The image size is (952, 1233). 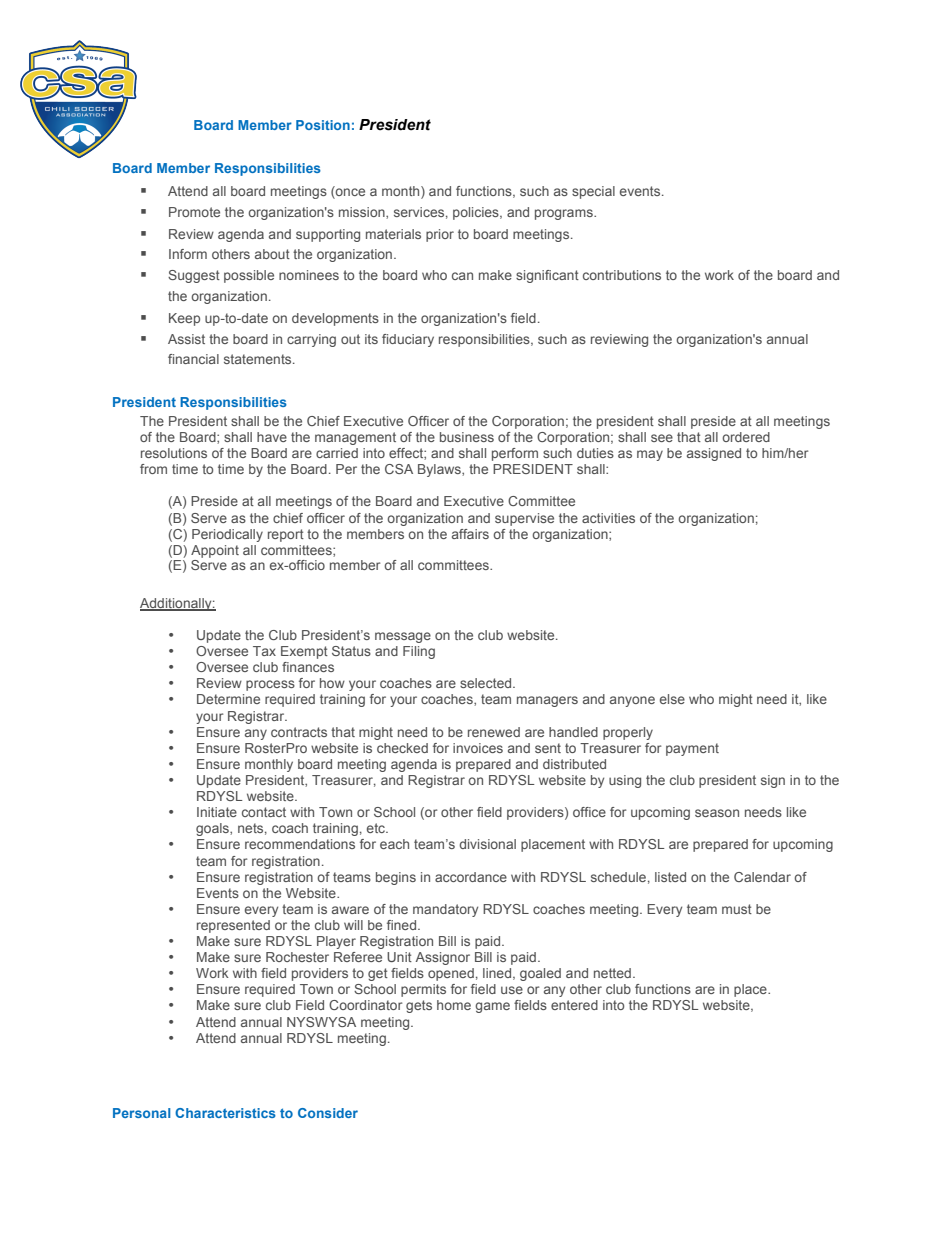 What do you see at coordinates (403, 637) in the image?
I see `message` at bounding box center [403, 637].
